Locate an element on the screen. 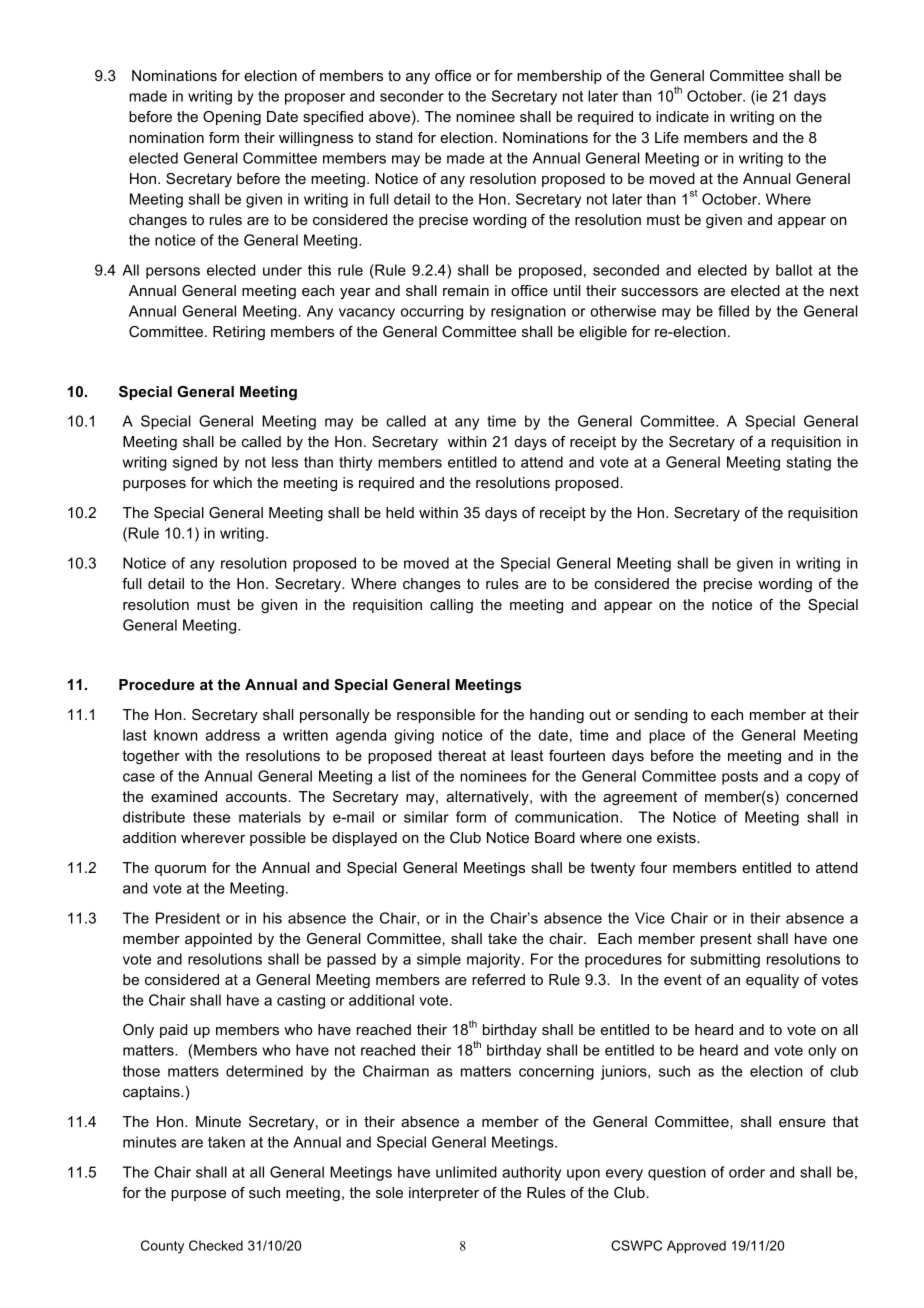  Opening is located at coordinates (232, 118).
